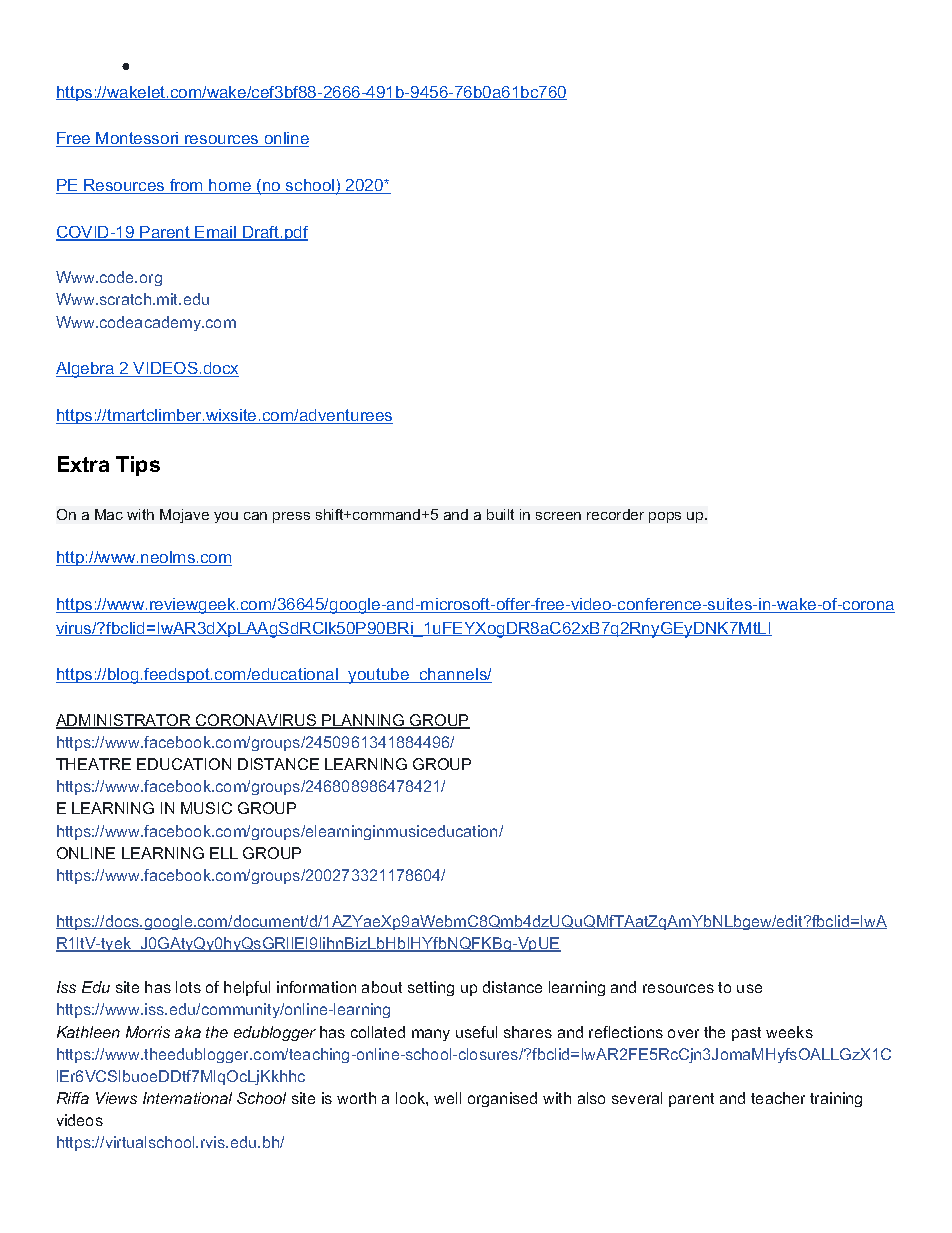  I want to click on well, so click(447, 1098).
